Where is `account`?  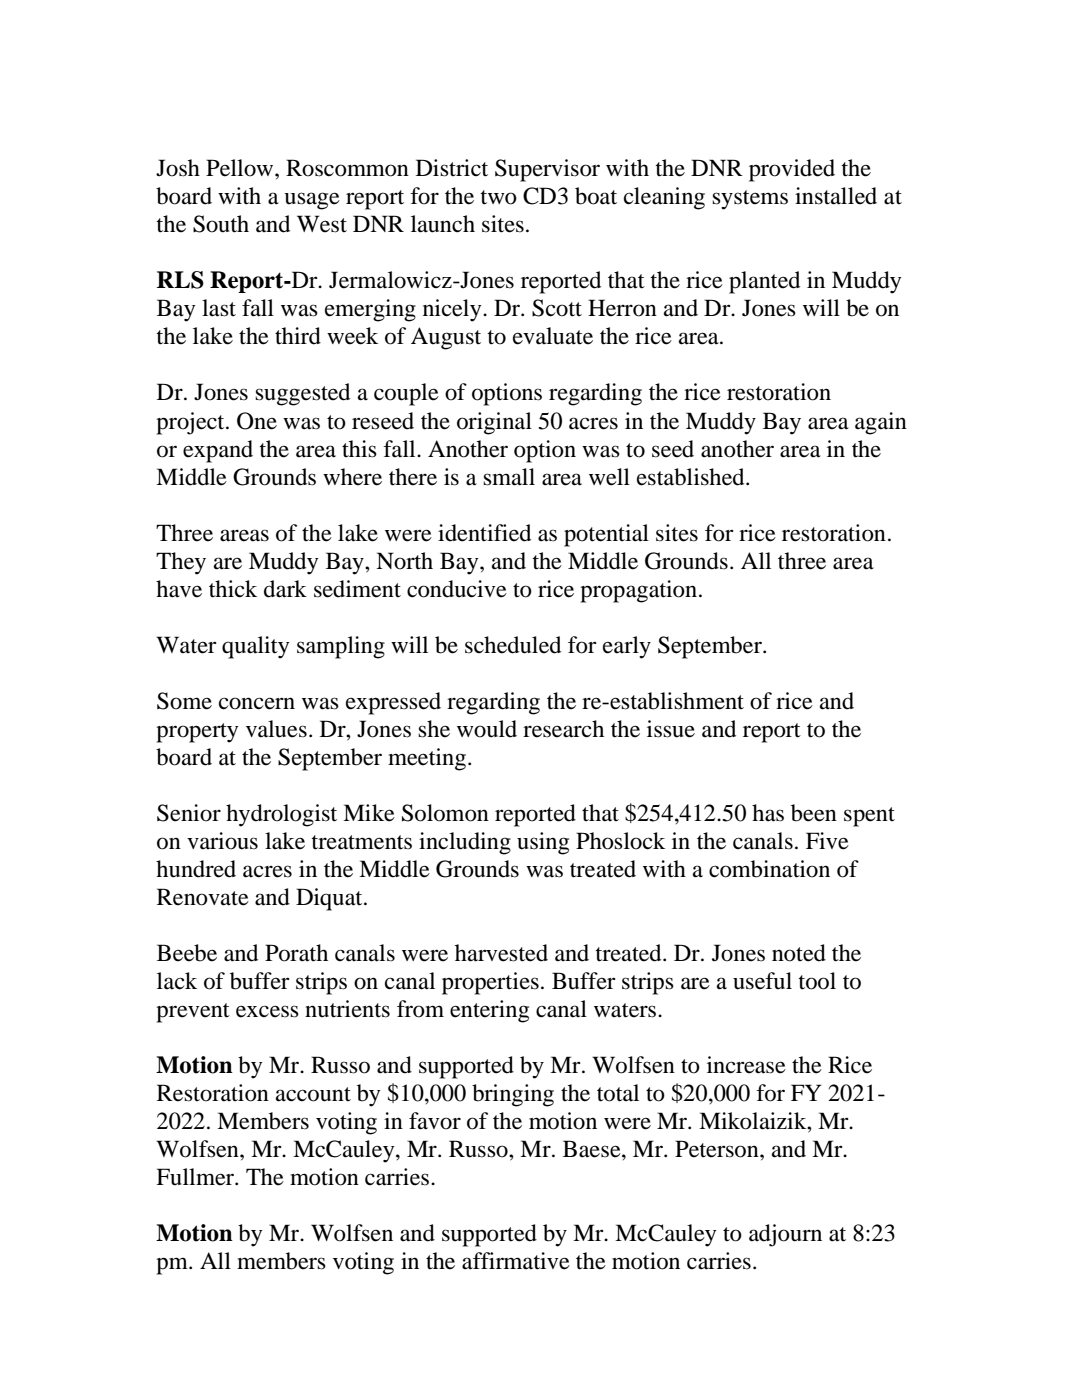
account is located at coordinates (313, 1094).
